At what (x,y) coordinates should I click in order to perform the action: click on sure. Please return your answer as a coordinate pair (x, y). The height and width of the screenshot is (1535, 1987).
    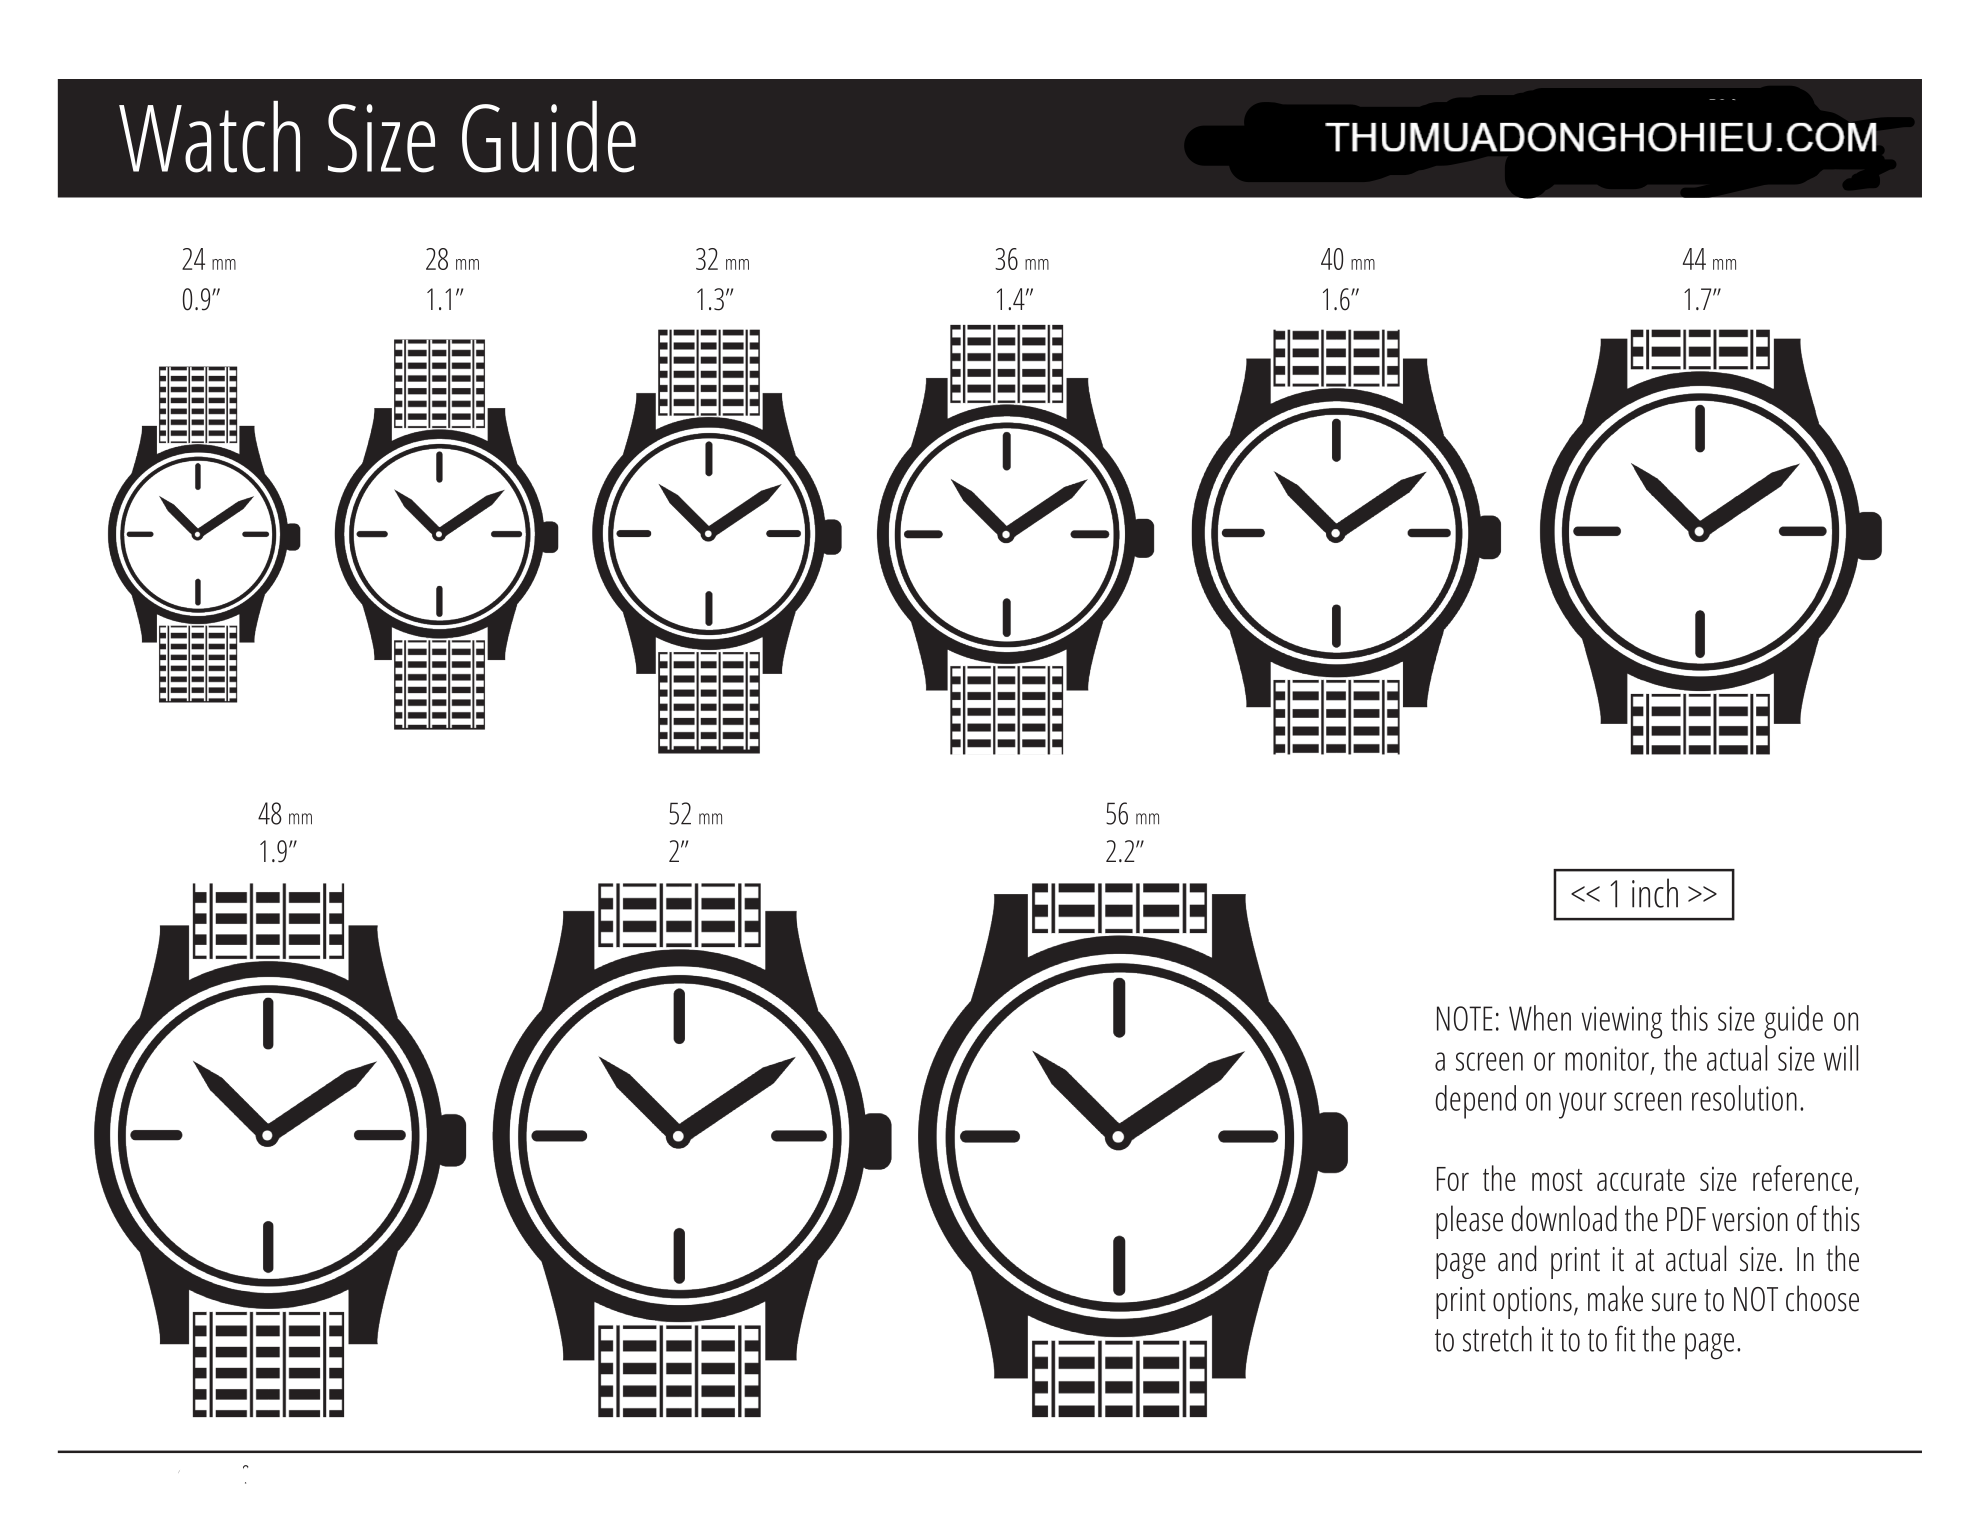
    Looking at the image, I should click on (1674, 1302).
